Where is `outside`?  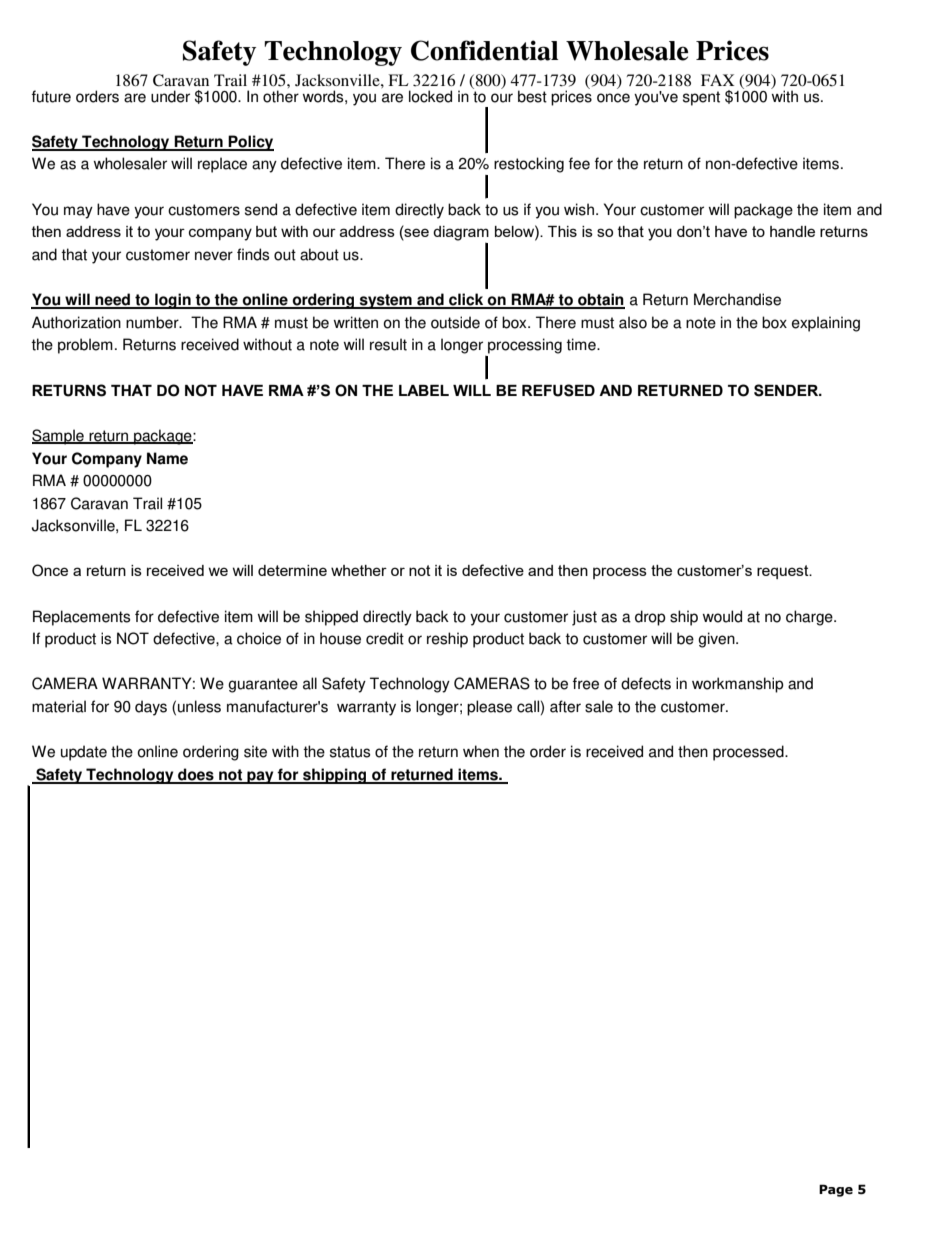 outside is located at coordinates (455, 322).
